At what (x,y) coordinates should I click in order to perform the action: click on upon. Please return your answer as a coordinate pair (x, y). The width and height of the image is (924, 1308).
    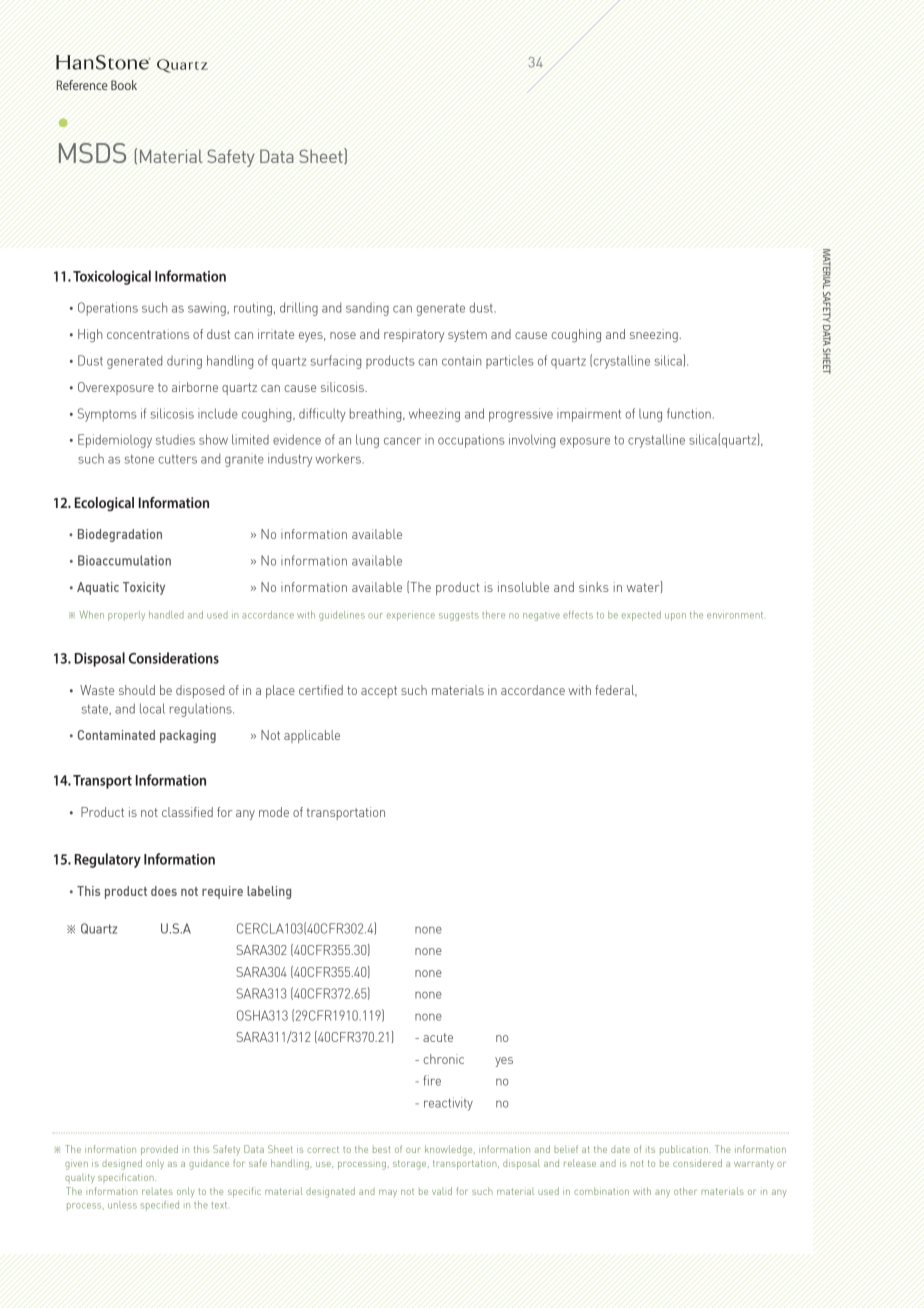
    Looking at the image, I should click on (675, 617).
